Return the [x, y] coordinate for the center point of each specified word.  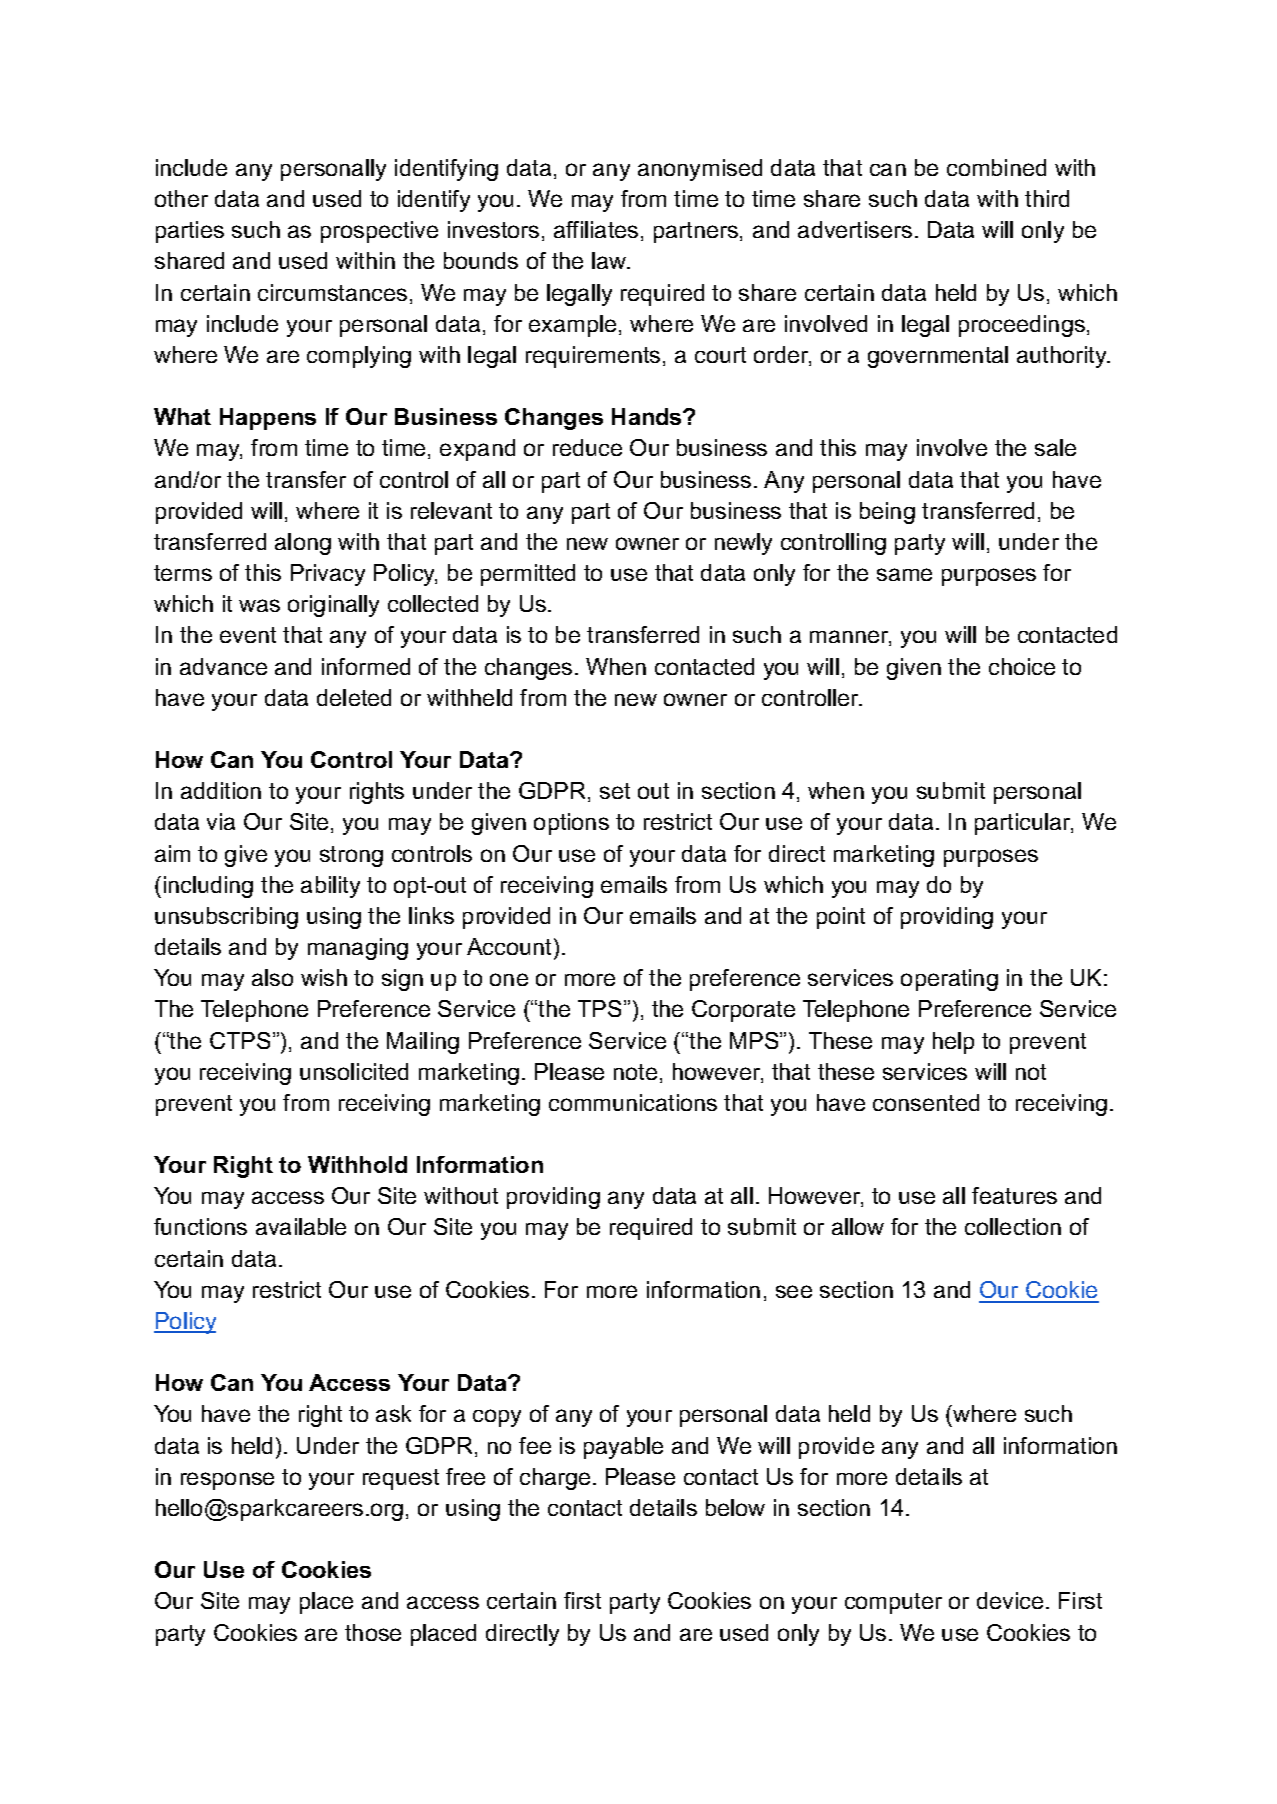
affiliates [596, 229]
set [615, 791]
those [373, 1632]
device [1010, 1600]
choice [1022, 666]
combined [996, 167]
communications [633, 1102]
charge [555, 1479]
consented [926, 1102]
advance [223, 666]
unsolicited [354, 1071]
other [181, 198]
